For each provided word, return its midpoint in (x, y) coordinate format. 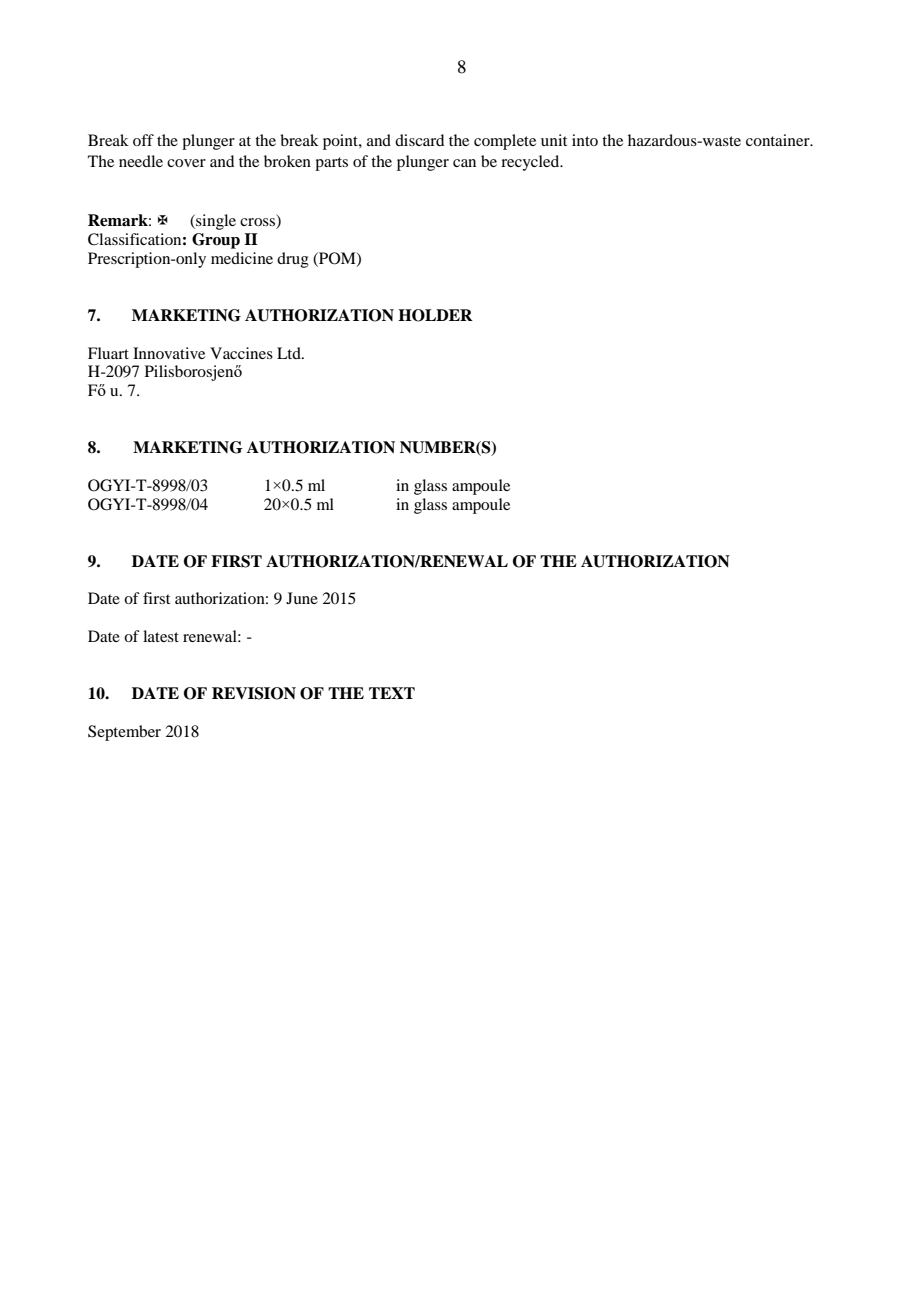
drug (293, 260)
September (124, 733)
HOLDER (435, 315)
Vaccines (241, 353)
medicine (242, 258)
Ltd (290, 353)
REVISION (254, 693)
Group (216, 241)
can (464, 163)
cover (186, 163)
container (779, 140)
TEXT (392, 693)
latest (161, 636)
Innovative (169, 353)
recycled (531, 163)
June (302, 598)
